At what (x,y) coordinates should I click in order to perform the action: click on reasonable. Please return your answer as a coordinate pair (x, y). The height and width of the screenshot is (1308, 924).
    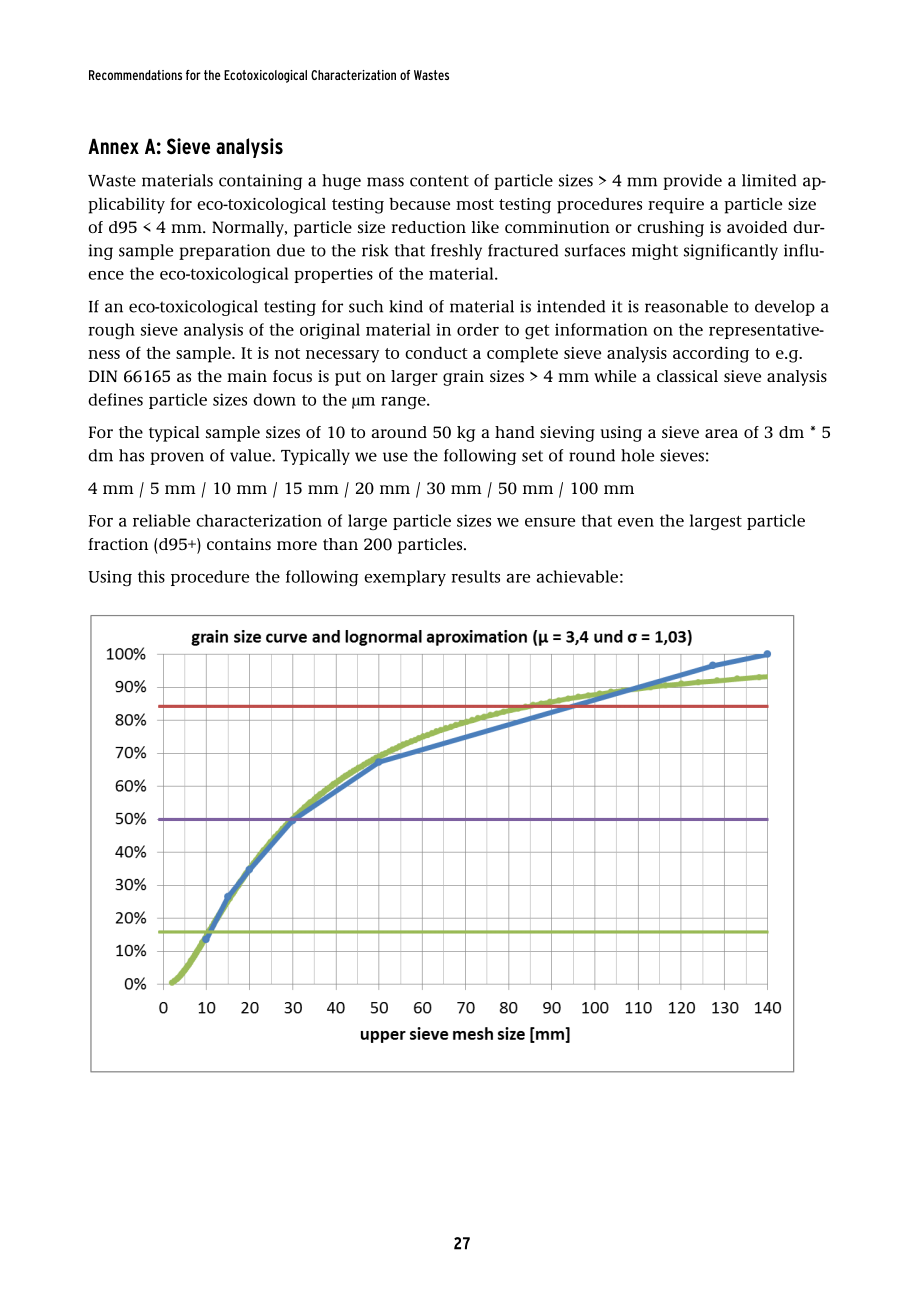
    Looking at the image, I should click on (686, 306).
